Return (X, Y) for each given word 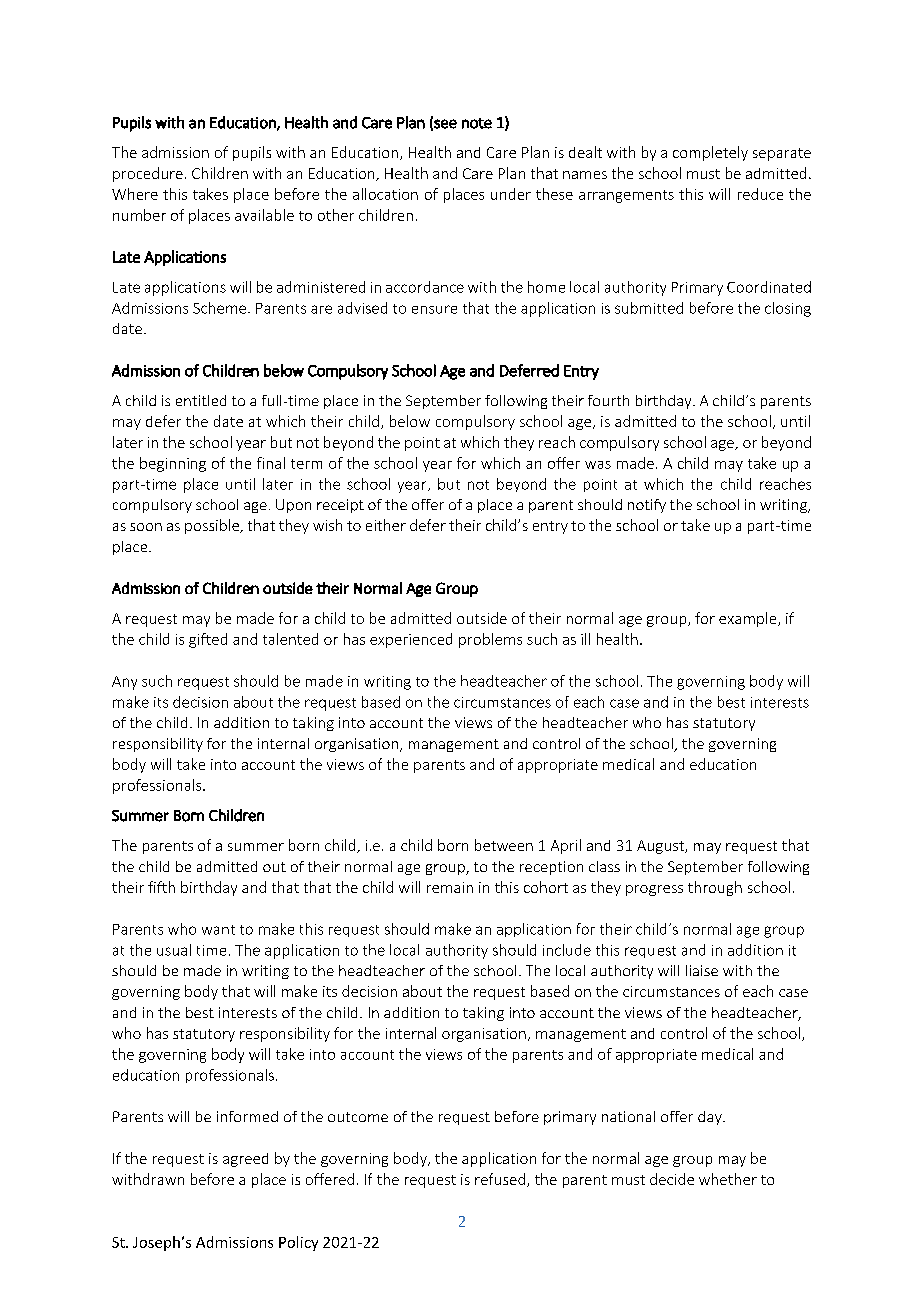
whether (728, 1179)
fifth (161, 887)
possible (213, 526)
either (386, 525)
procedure (148, 174)
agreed (245, 1160)
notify (647, 506)
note (477, 123)
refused (500, 1179)
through (715, 888)
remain (450, 887)
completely (710, 153)
